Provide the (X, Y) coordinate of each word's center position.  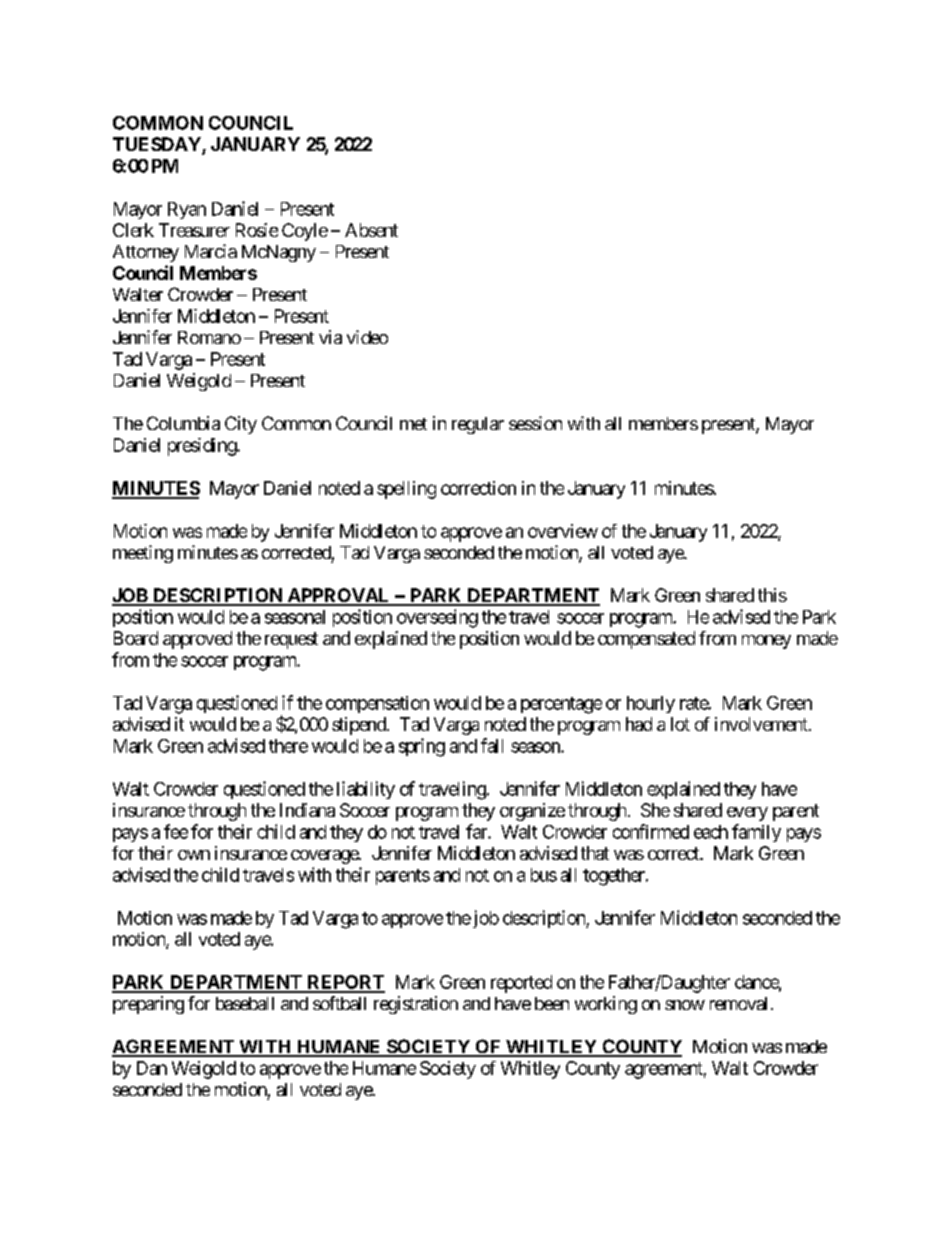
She (655, 810)
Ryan (187, 210)
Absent (371, 230)
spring (422, 747)
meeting (143, 554)
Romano (209, 337)
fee (176, 831)
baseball (245, 1003)
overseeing (437, 618)
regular (478, 425)
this (772, 595)
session (535, 423)
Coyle (305, 232)
